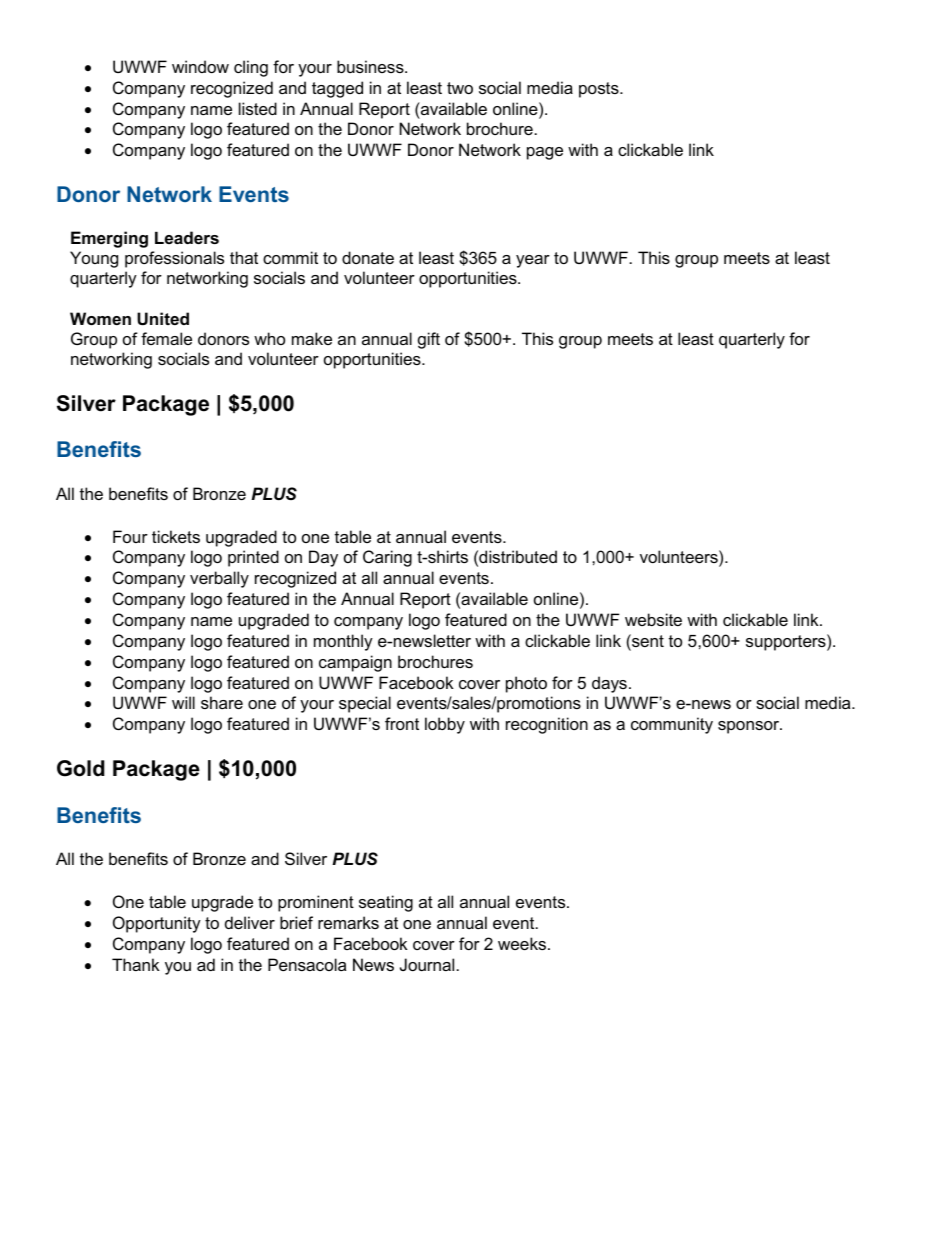 The image size is (952, 1233). I want to click on Opportunity, so click(157, 924).
